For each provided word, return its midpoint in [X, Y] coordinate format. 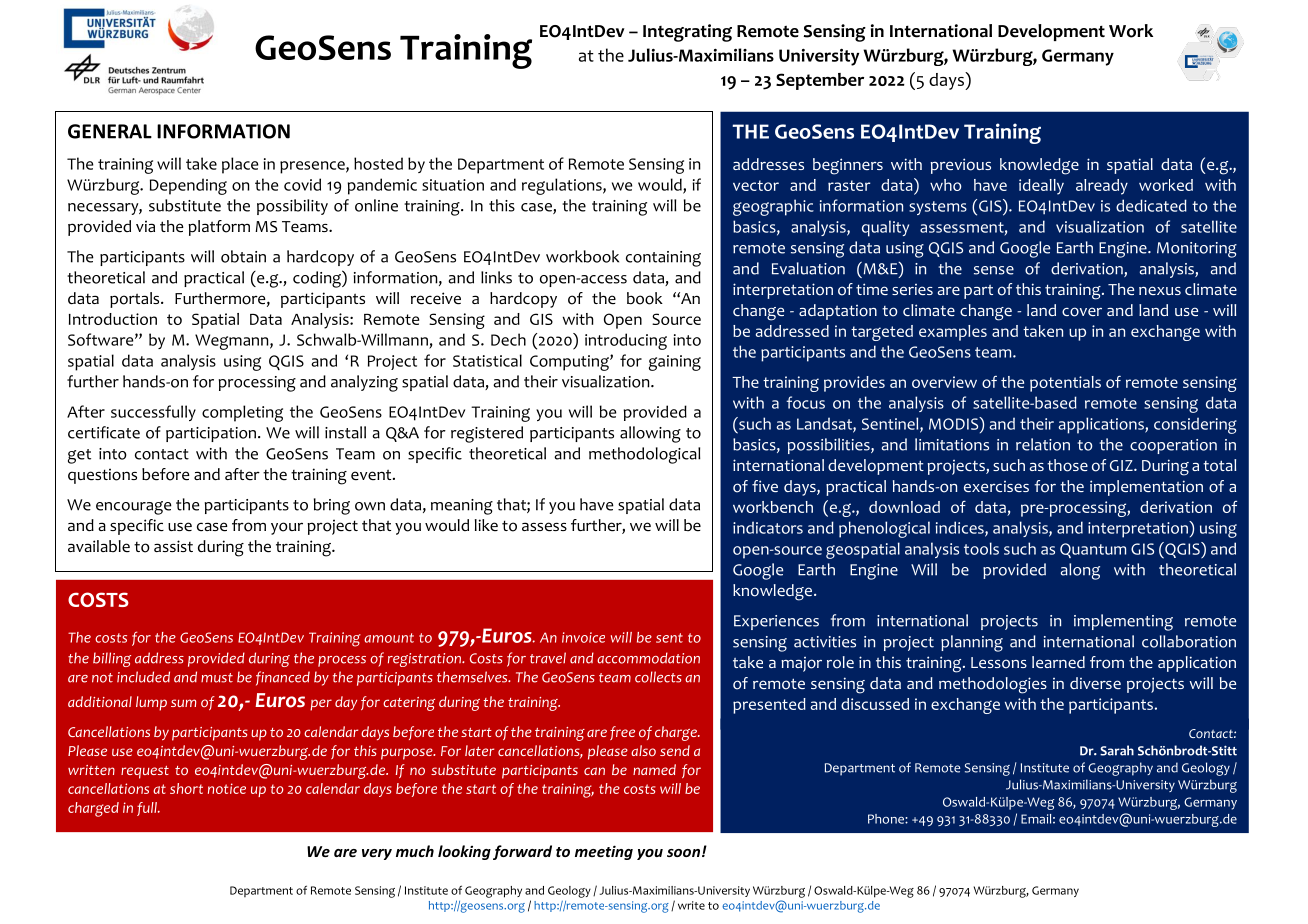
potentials [1065, 384]
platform [219, 228]
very [377, 854]
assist [173, 546]
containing [663, 259]
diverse [1095, 683]
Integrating [687, 33]
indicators [768, 527]
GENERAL [110, 131]
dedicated [1151, 205]
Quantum [1093, 550]
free [622, 733]
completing [242, 413]
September [820, 81]
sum [183, 703]
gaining [675, 363]
